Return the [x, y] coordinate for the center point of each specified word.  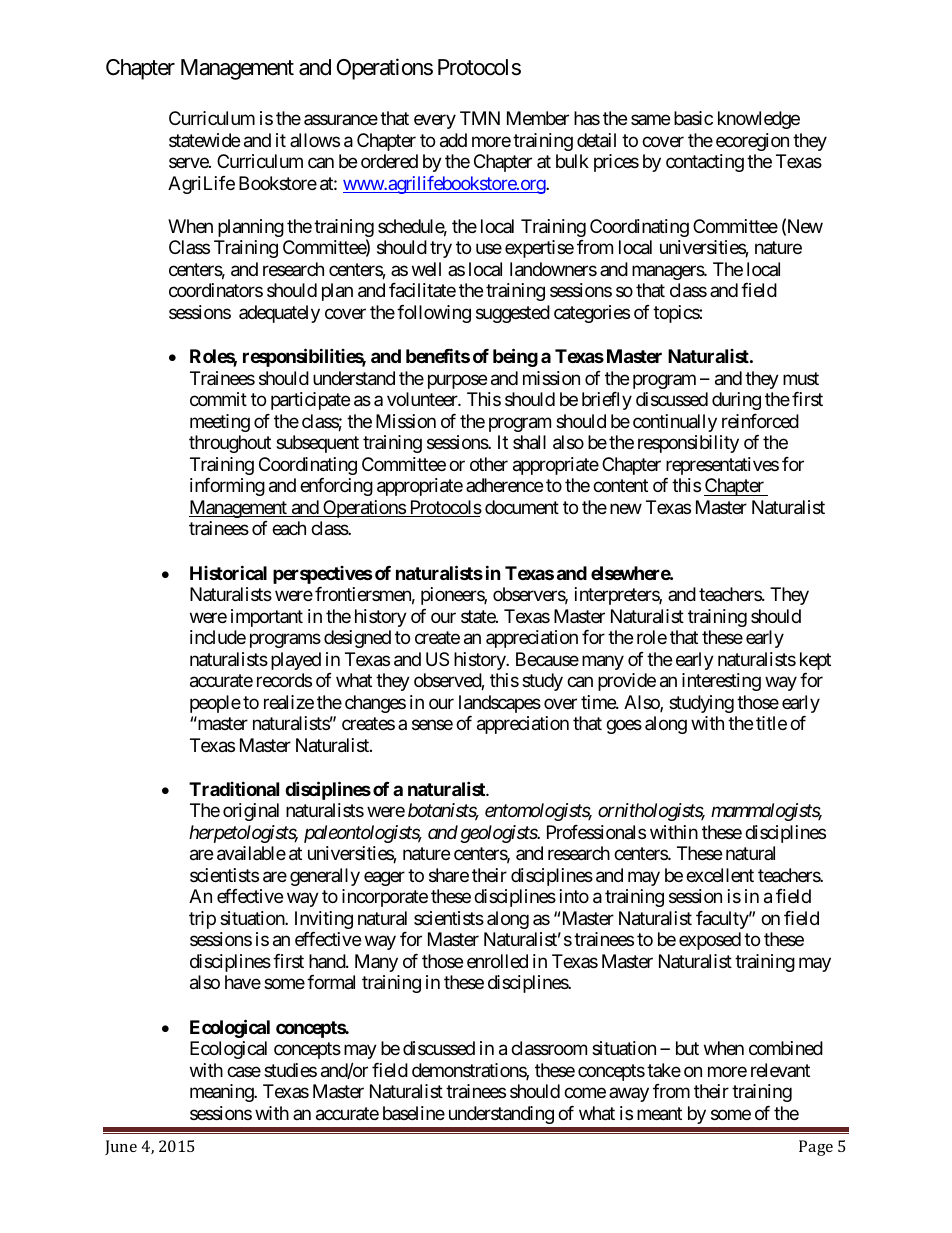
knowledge [759, 120]
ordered [389, 161]
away [629, 1095]
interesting [721, 682]
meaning [222, 1093]
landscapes [500, 704]
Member [538, 118]
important [267, 618]
